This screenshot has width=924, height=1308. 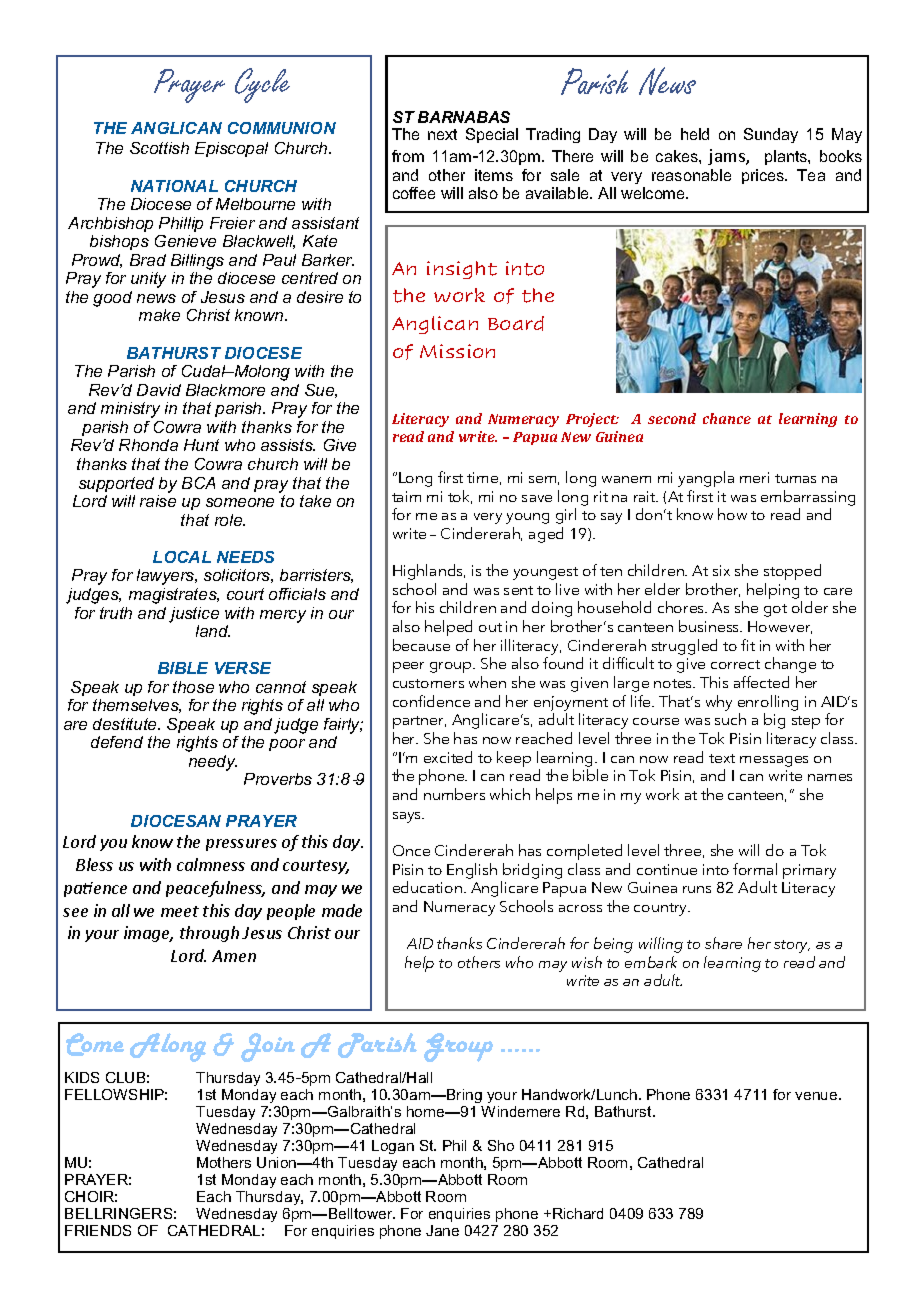 I want to click on Scottish, so click(x=159, y=148).
